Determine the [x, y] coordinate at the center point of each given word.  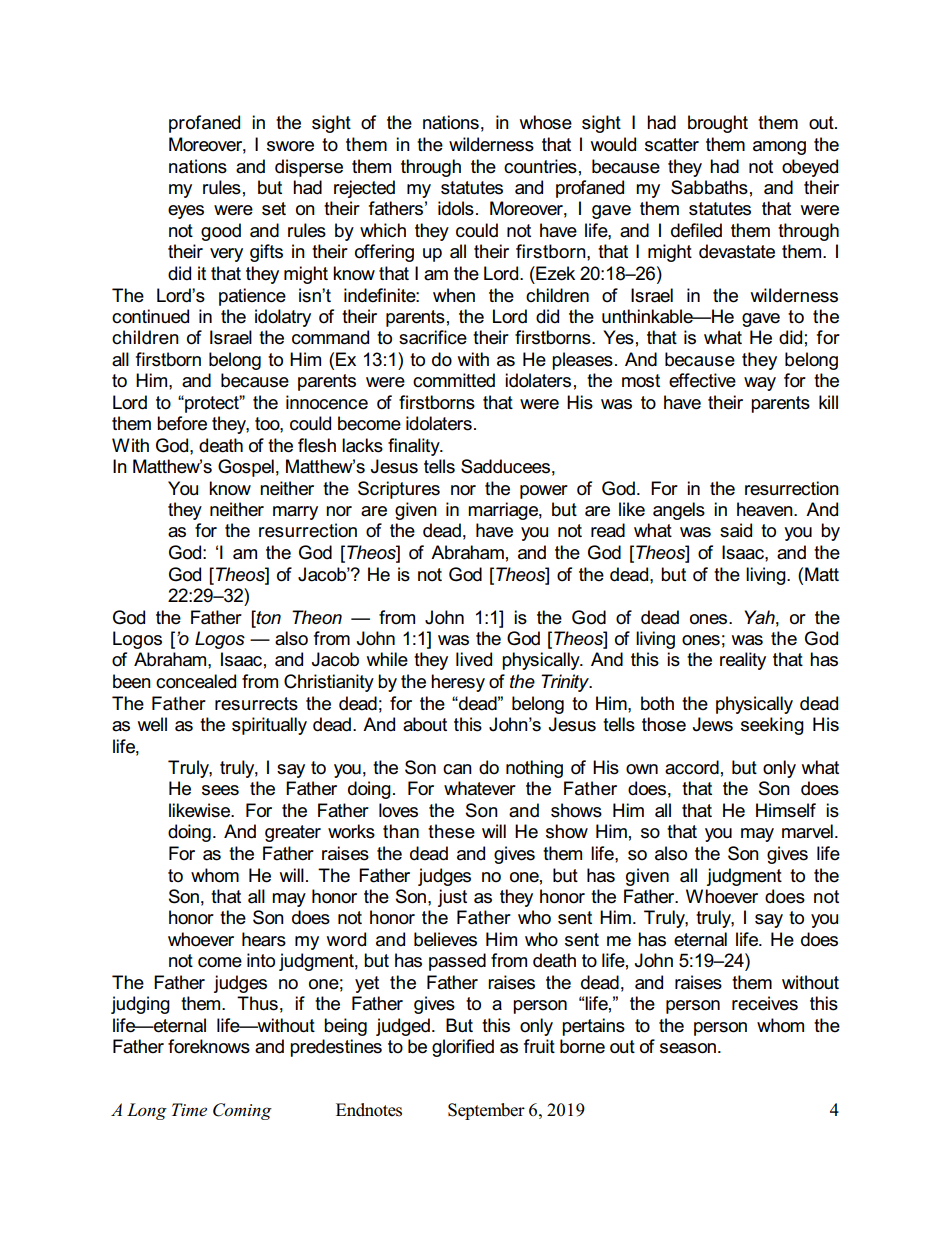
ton [267, 617]
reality [743, 661]
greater [293, 833]
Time [189, 1110]
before [182, 423]
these [451, 831]
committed [454, 380]
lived [474, 659]
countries [540, 166]
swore [290, 146]
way [760, 384]
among [779, 148]
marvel [807, 831]
